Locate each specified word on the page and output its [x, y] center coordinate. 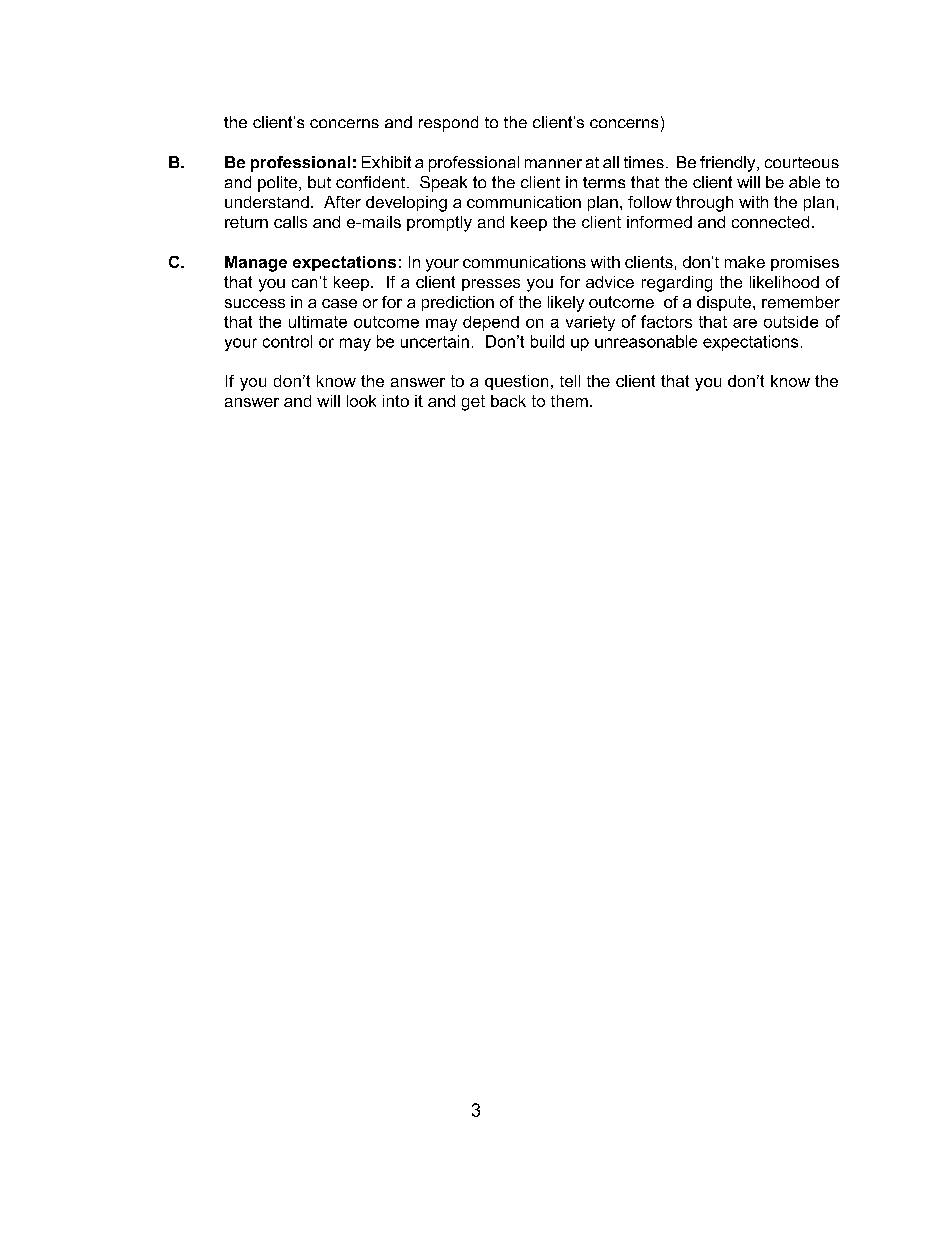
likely [566, 304]
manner [553, 163]
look [361, 401]
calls [290, 222]
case [339, 303]
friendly [729, 164]
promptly [439, 224]
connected [770, 222]
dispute [725, 303]
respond [448, 124]
